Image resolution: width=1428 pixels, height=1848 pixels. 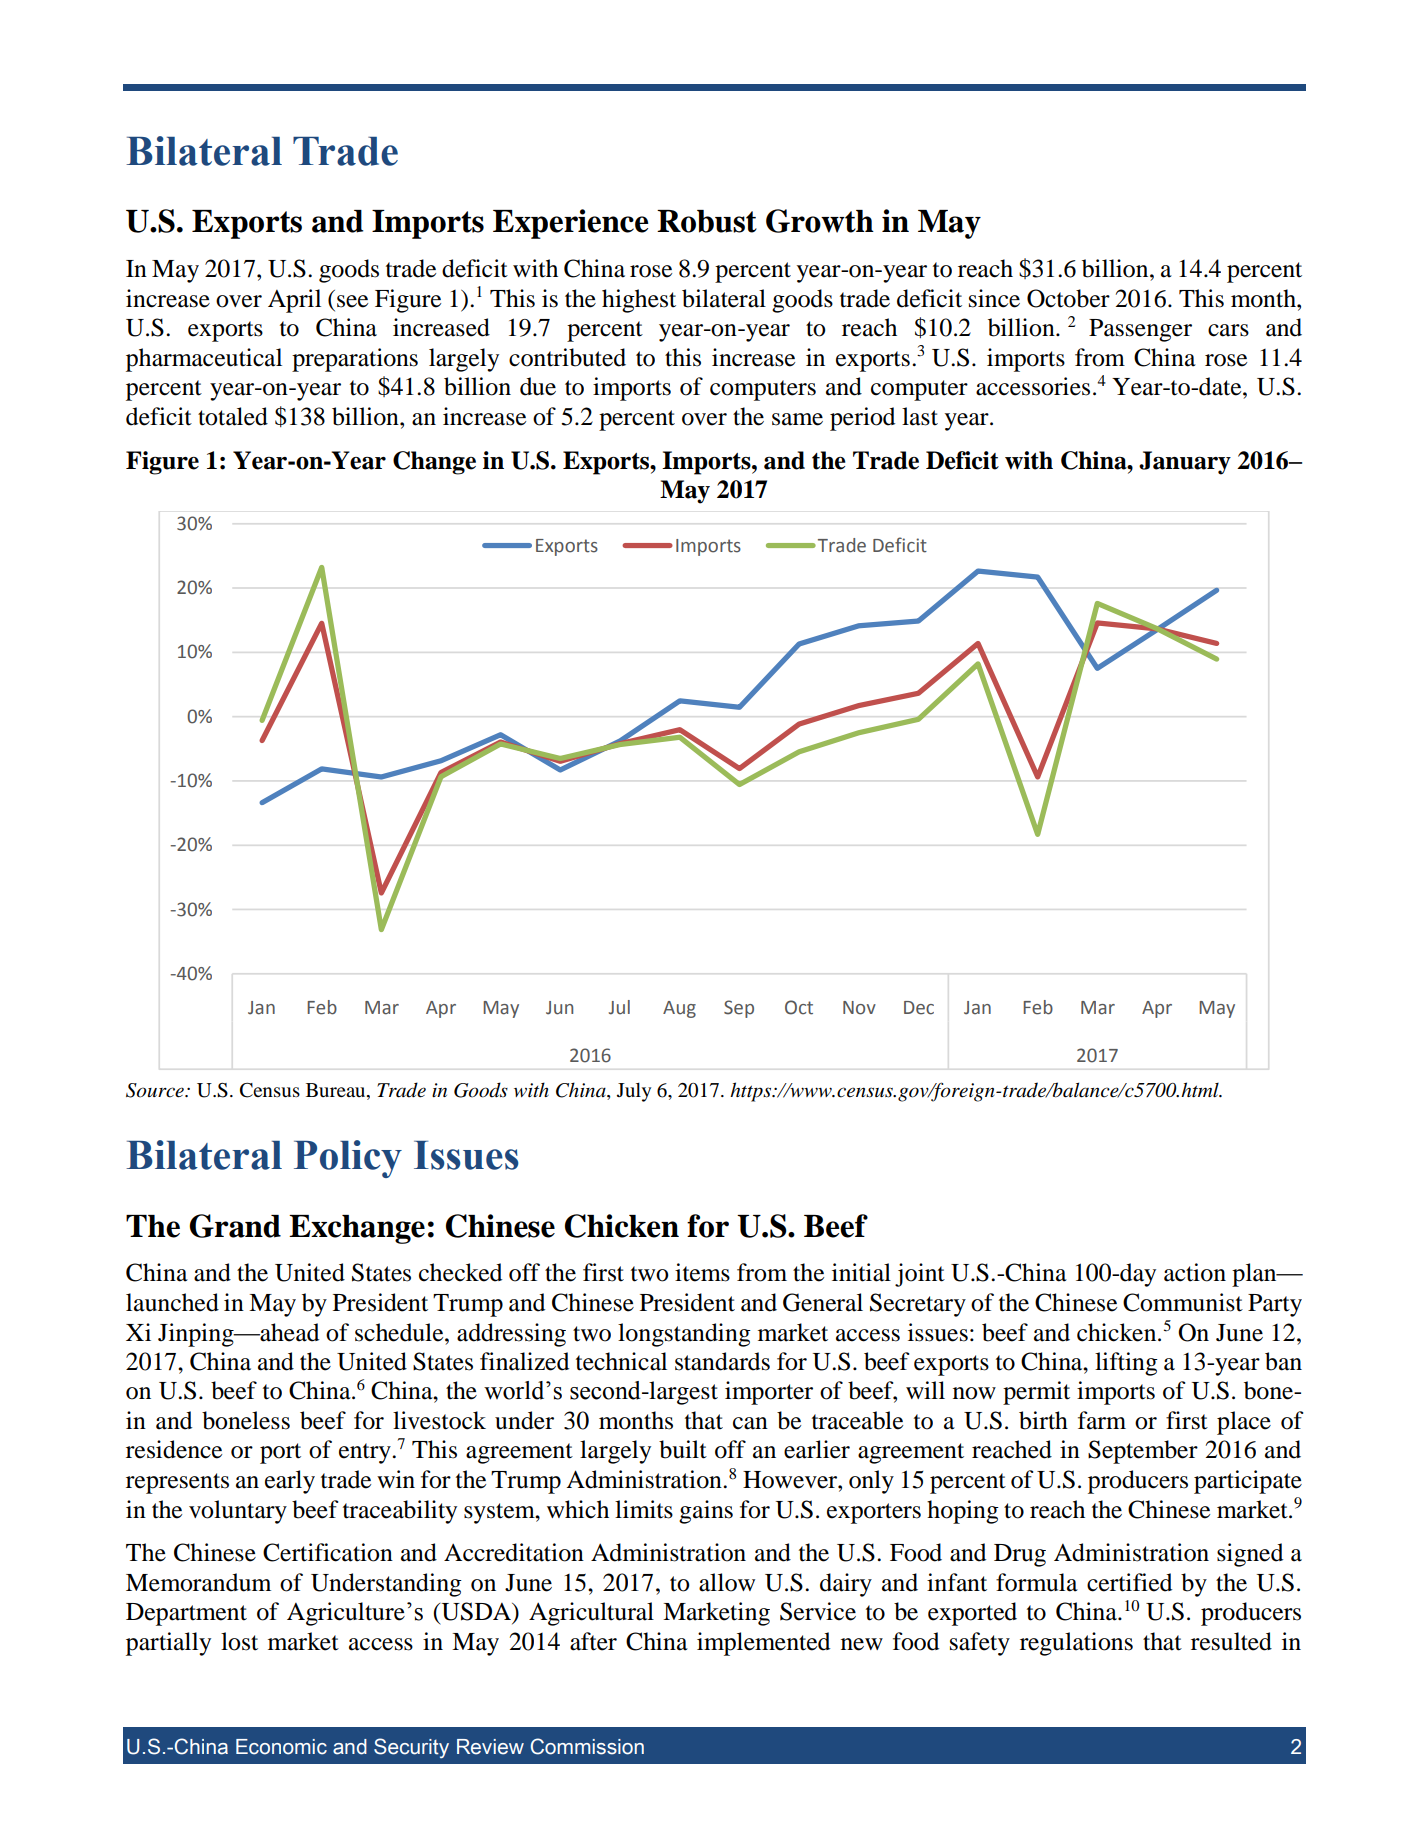 What do you see at coordinates (348, 1159) in the image?
I see `Policy` at bounding box center [348, 1159].
